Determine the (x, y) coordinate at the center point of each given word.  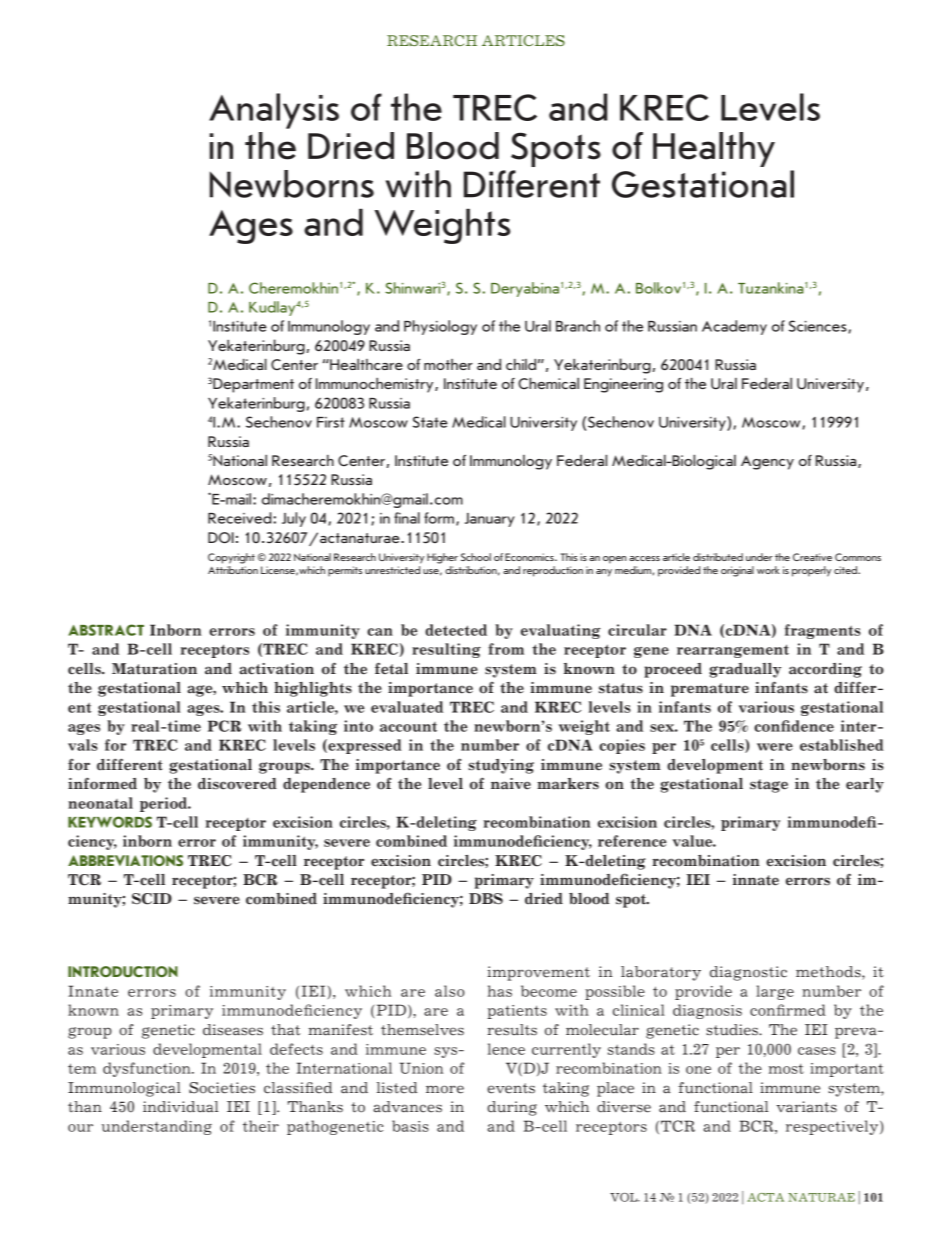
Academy (734, 327)
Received (241, 518)
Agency (767, 462)
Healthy (714, 149)
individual (180, 1107)
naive (511, 784)
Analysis (274, 111)
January (490, 520)
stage (769, 786)
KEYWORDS (110, 822)
